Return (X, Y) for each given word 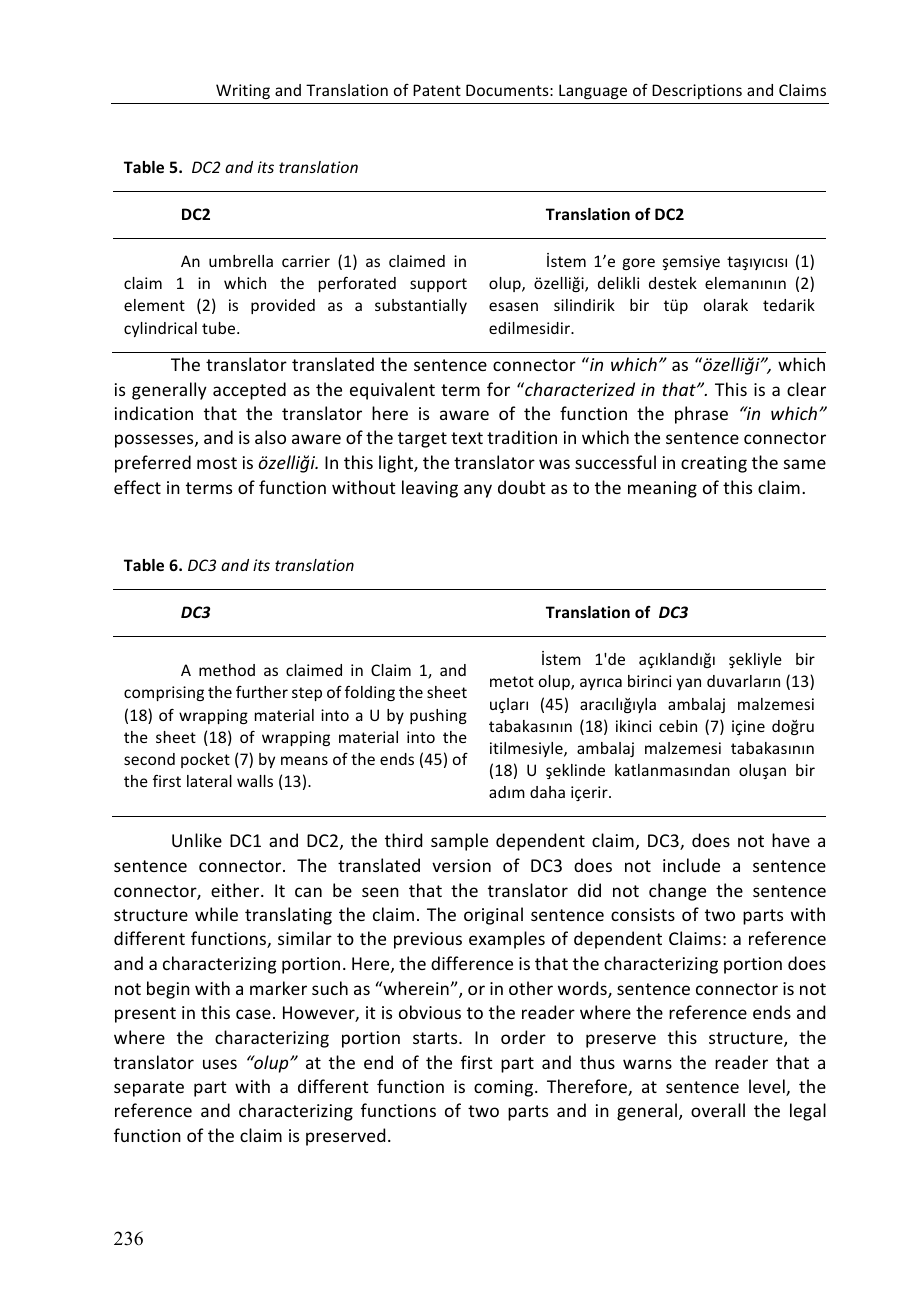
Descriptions (697, 91)
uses (220, 1064)
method (227, 670)
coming (505, 1088)
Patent (437, 90)
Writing (243, 91)
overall (718, 1110)
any (478, 491)
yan (688, 684)
